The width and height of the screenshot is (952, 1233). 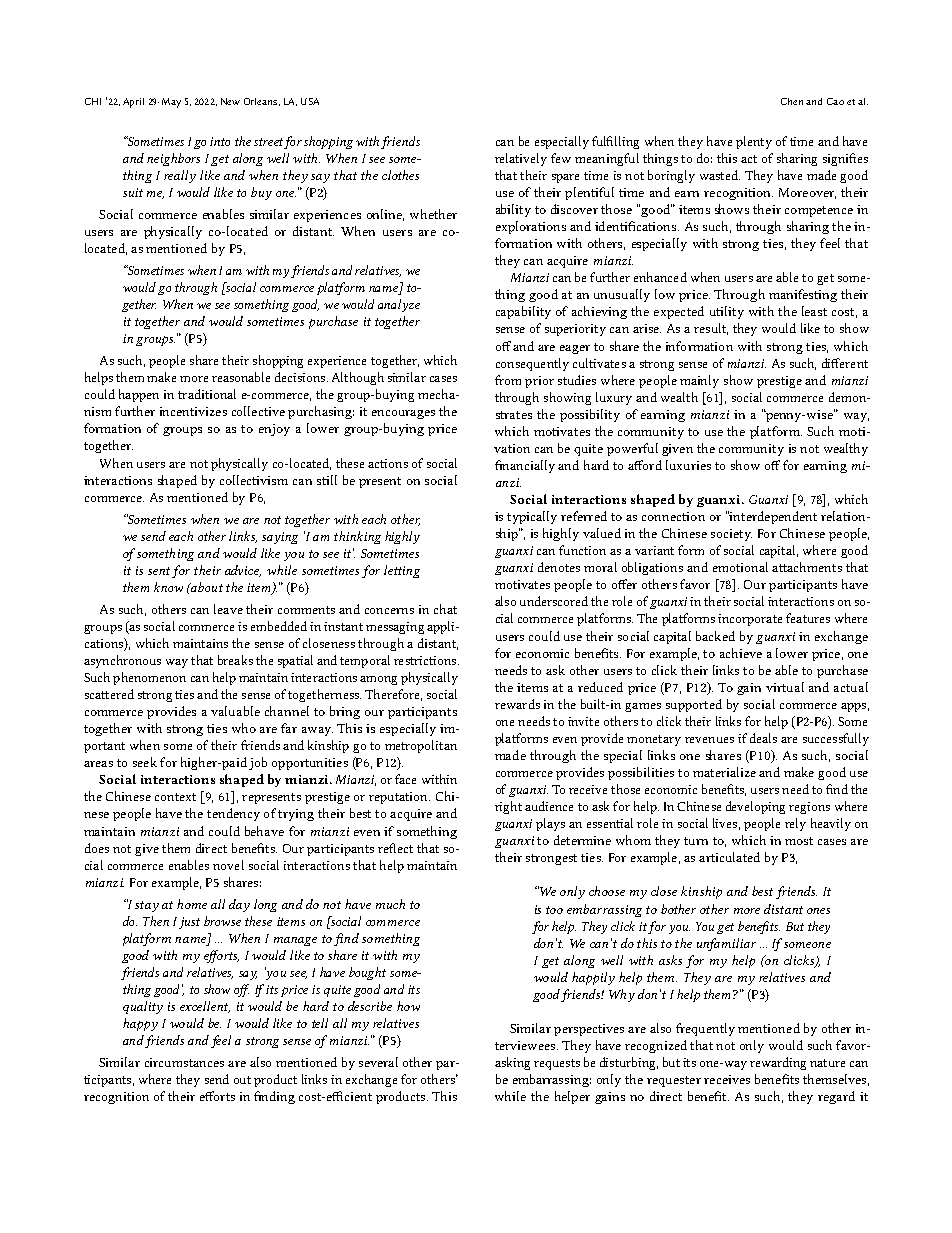 What do you see at coordinates (206, 587) in the screenshot?
I see `about` at bounding box center [206, 587].
